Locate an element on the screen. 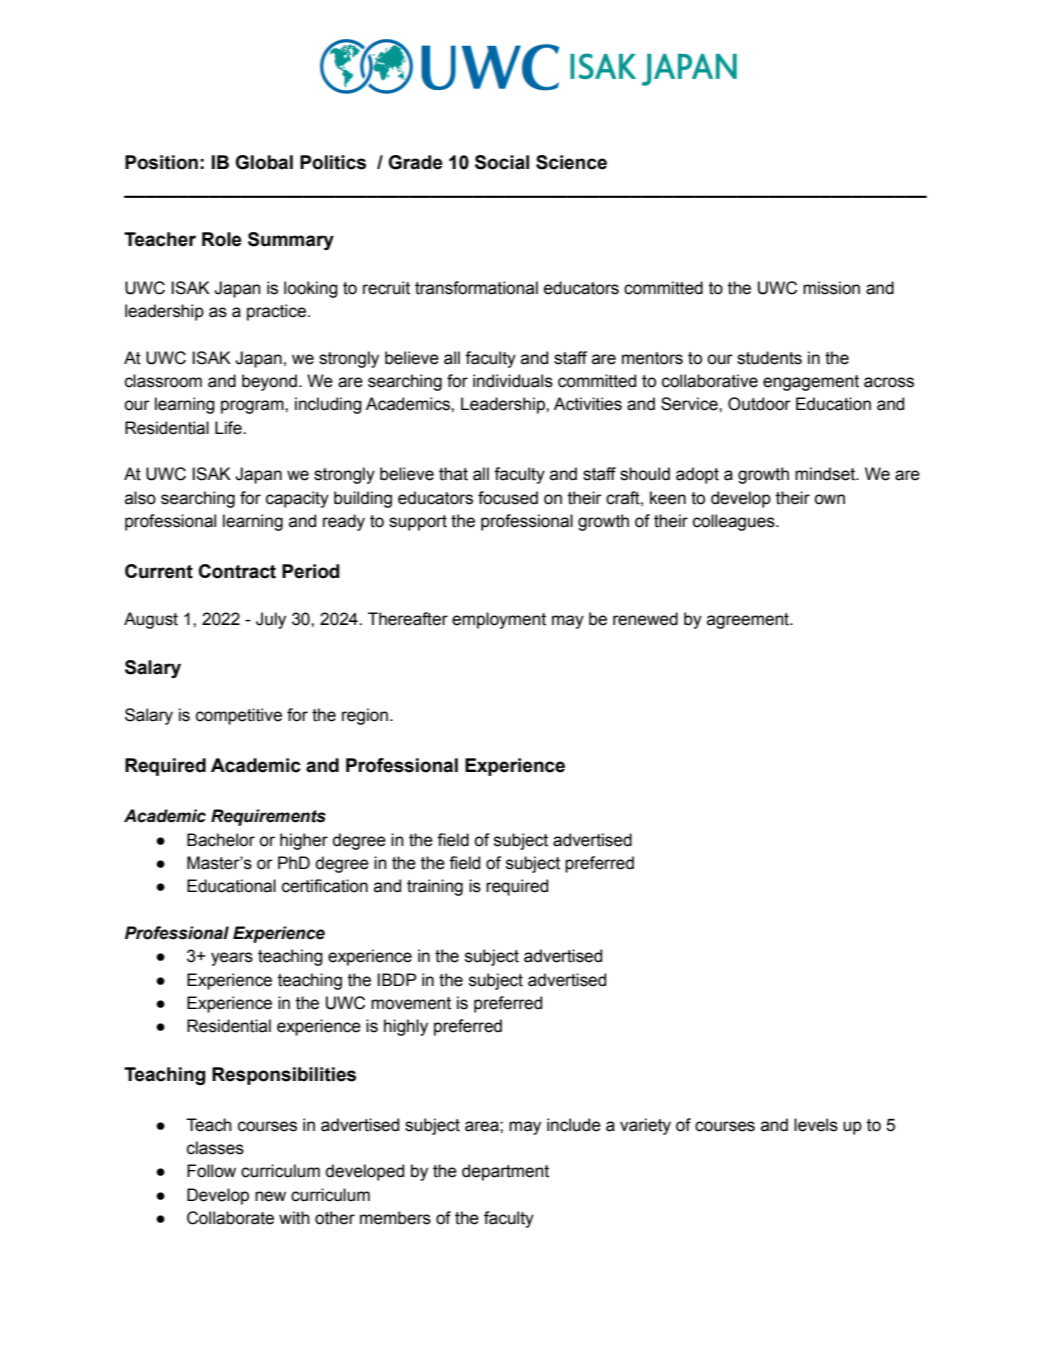 The image size is (1057, 1368). years is located at coordinates (232, 959).
